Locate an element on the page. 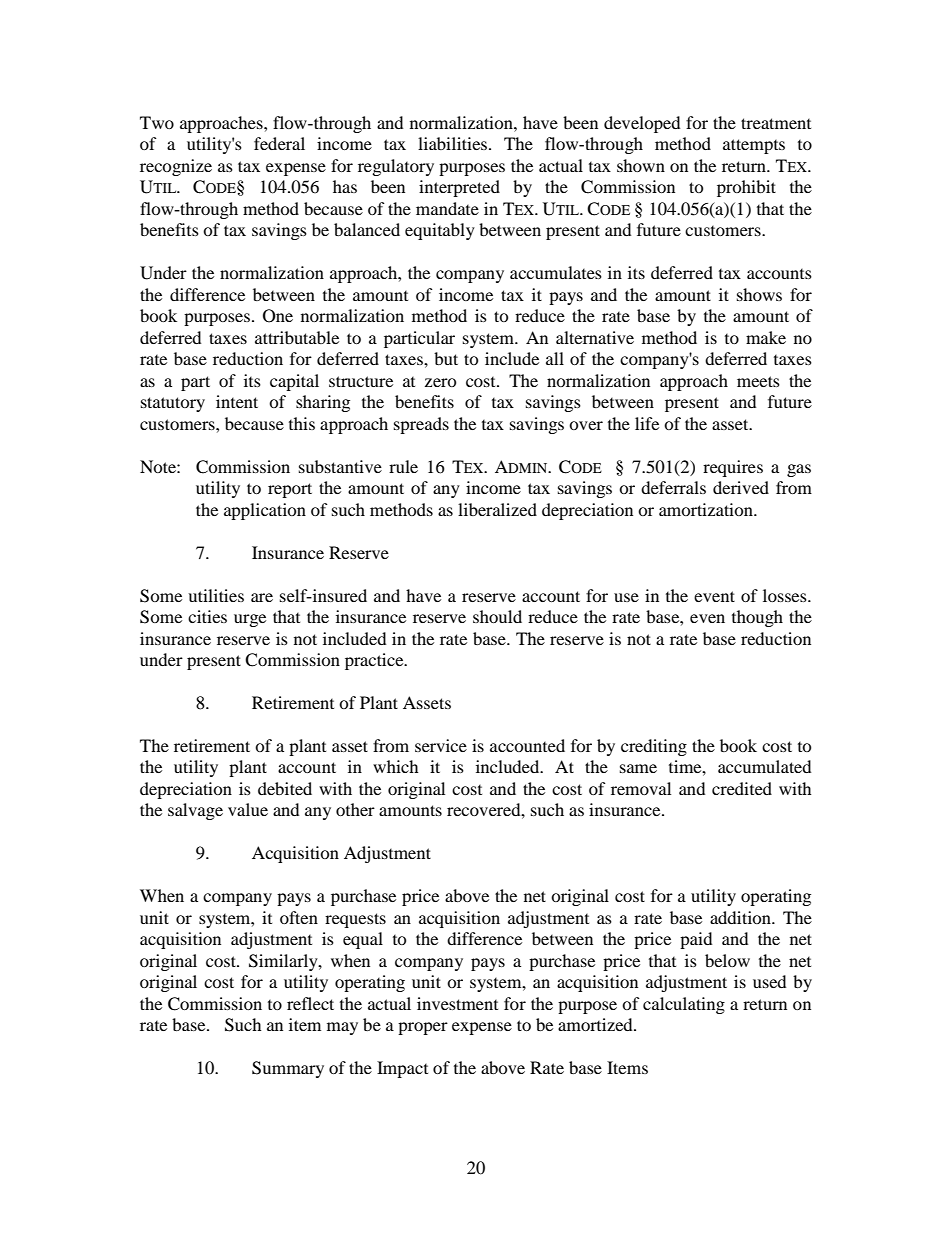 Image resolution: width=952 pixels, height=1233 pixels. Summary is located at coordinates (288, 1069).
